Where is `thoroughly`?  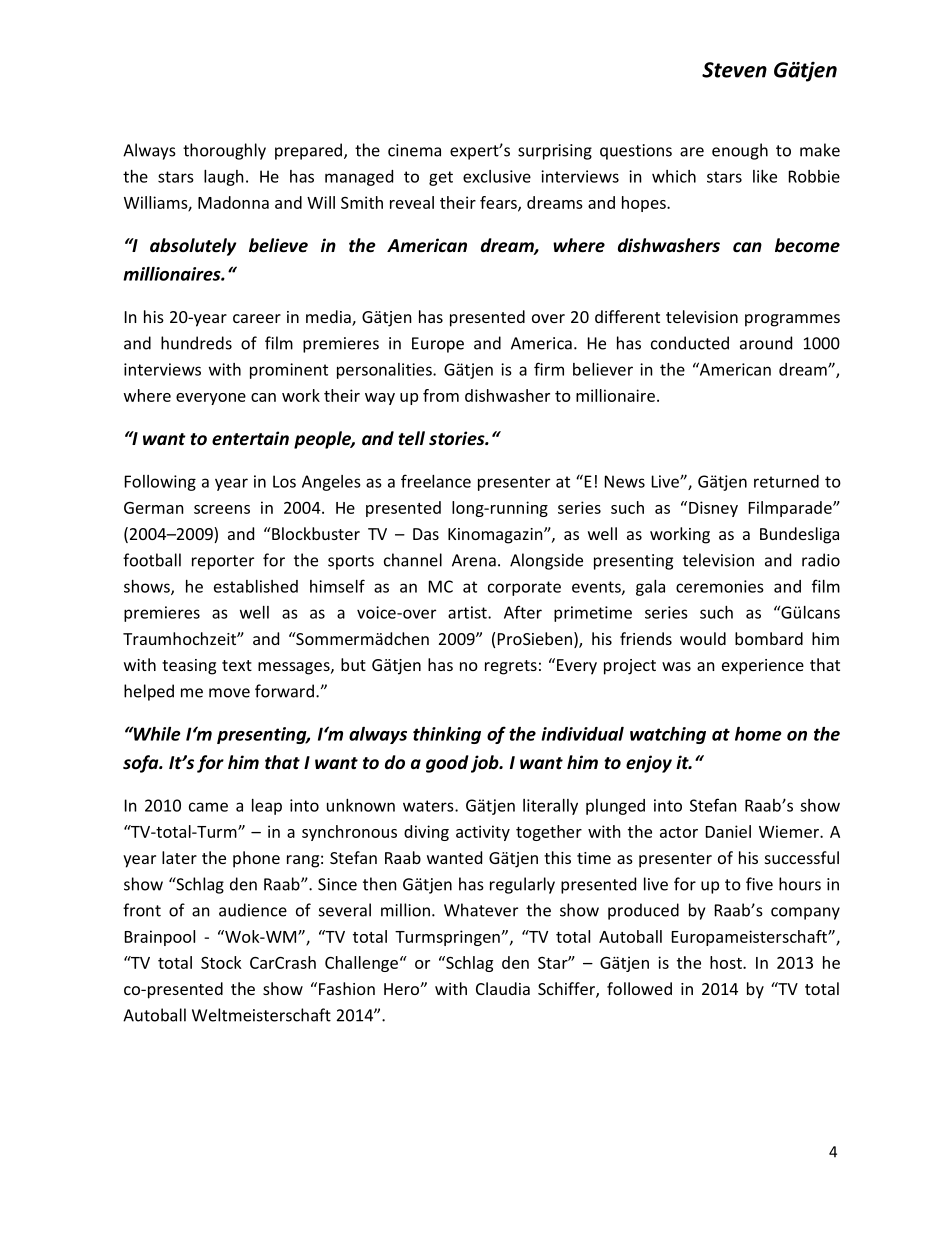 thoroughly is located at coordinates (224, 151).
